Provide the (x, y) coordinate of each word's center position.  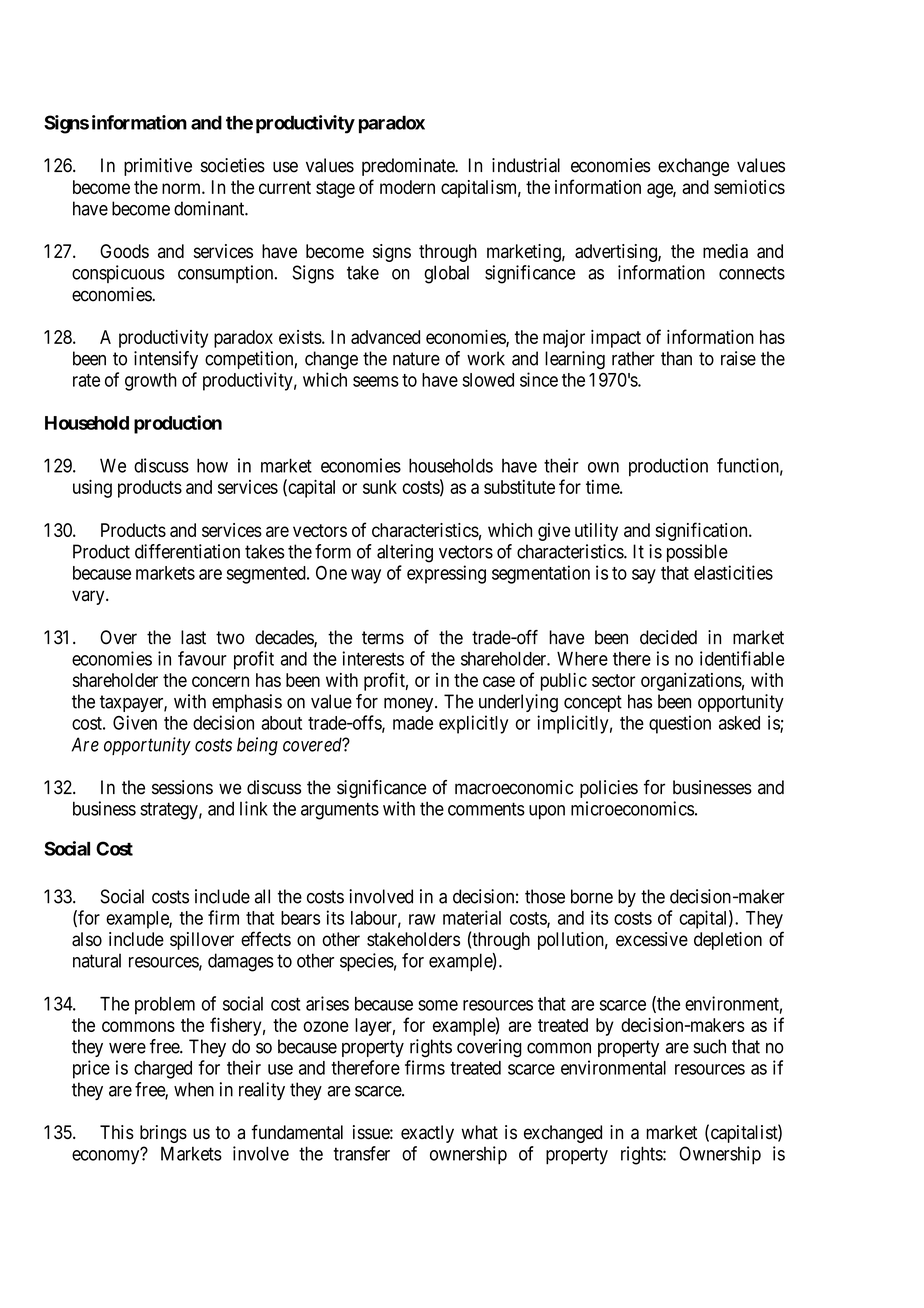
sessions (182, 787)
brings (163, 1134)
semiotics (749, 187)
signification (702, 531)
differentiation (187, 551)
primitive (158, 167)
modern (407, 187)
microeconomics (632, 808)
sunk (380, 487)
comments (486, 809)
